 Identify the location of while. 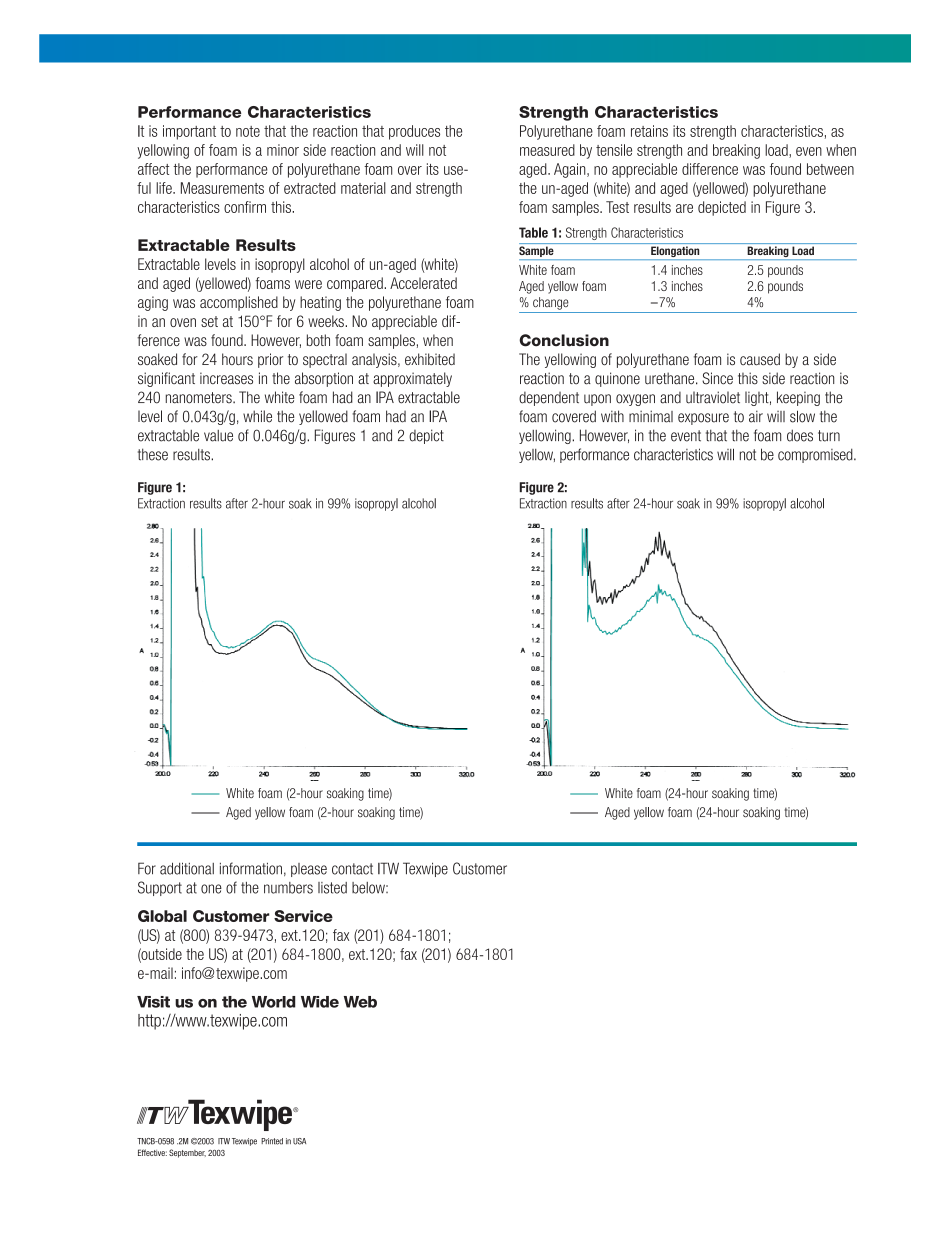
(257, 416).
